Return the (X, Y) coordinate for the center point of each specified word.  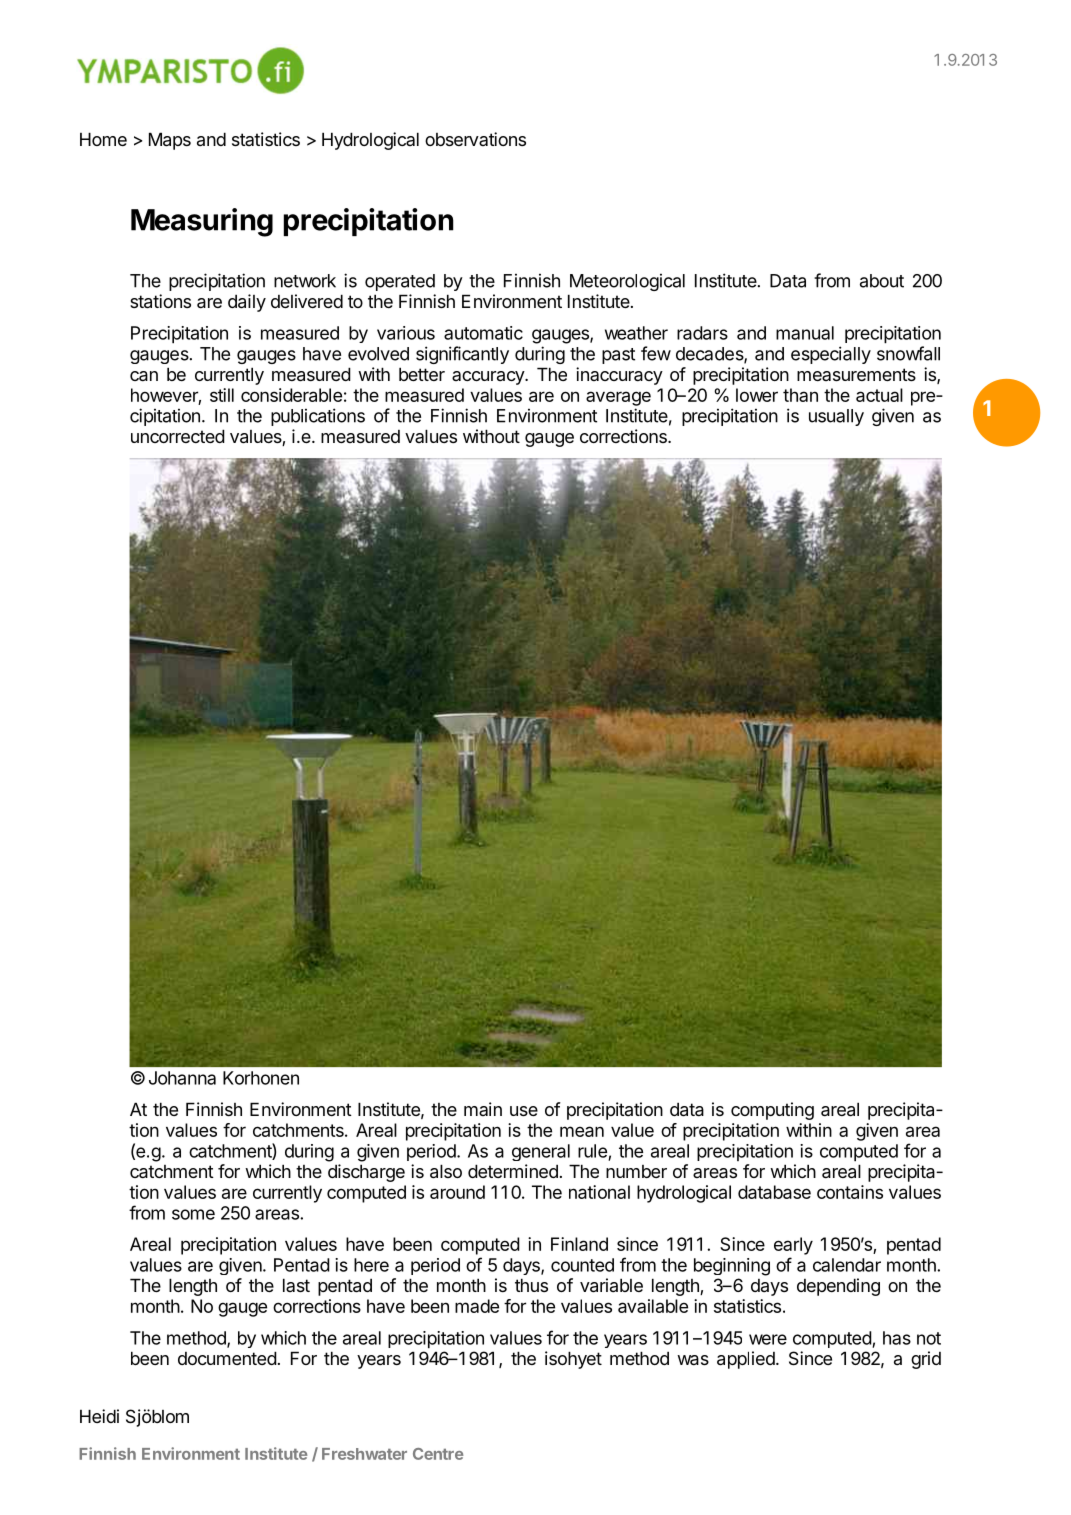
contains (850, 1192)
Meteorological (627, 282)
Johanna (182, 1078)
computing (772, 1111)
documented (227, 1358)
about (882, 281)
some (193, 1214)
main (483, 1109)
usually (836, 417)
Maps (170, 141)
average (618, 398)
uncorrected (178, 436)
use (524, 1111)
